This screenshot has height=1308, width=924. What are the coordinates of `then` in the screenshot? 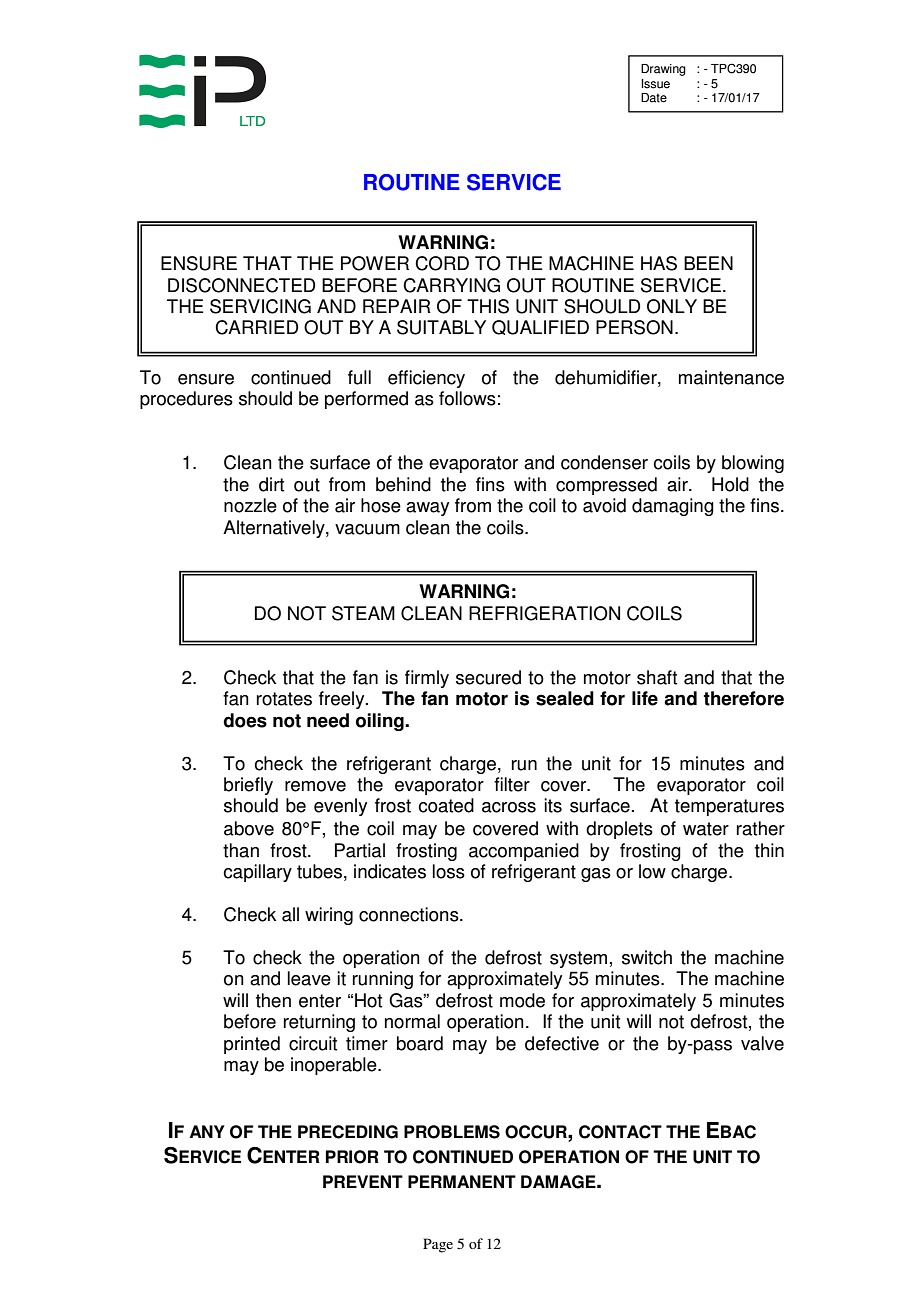 It's located at (273, 1000).
